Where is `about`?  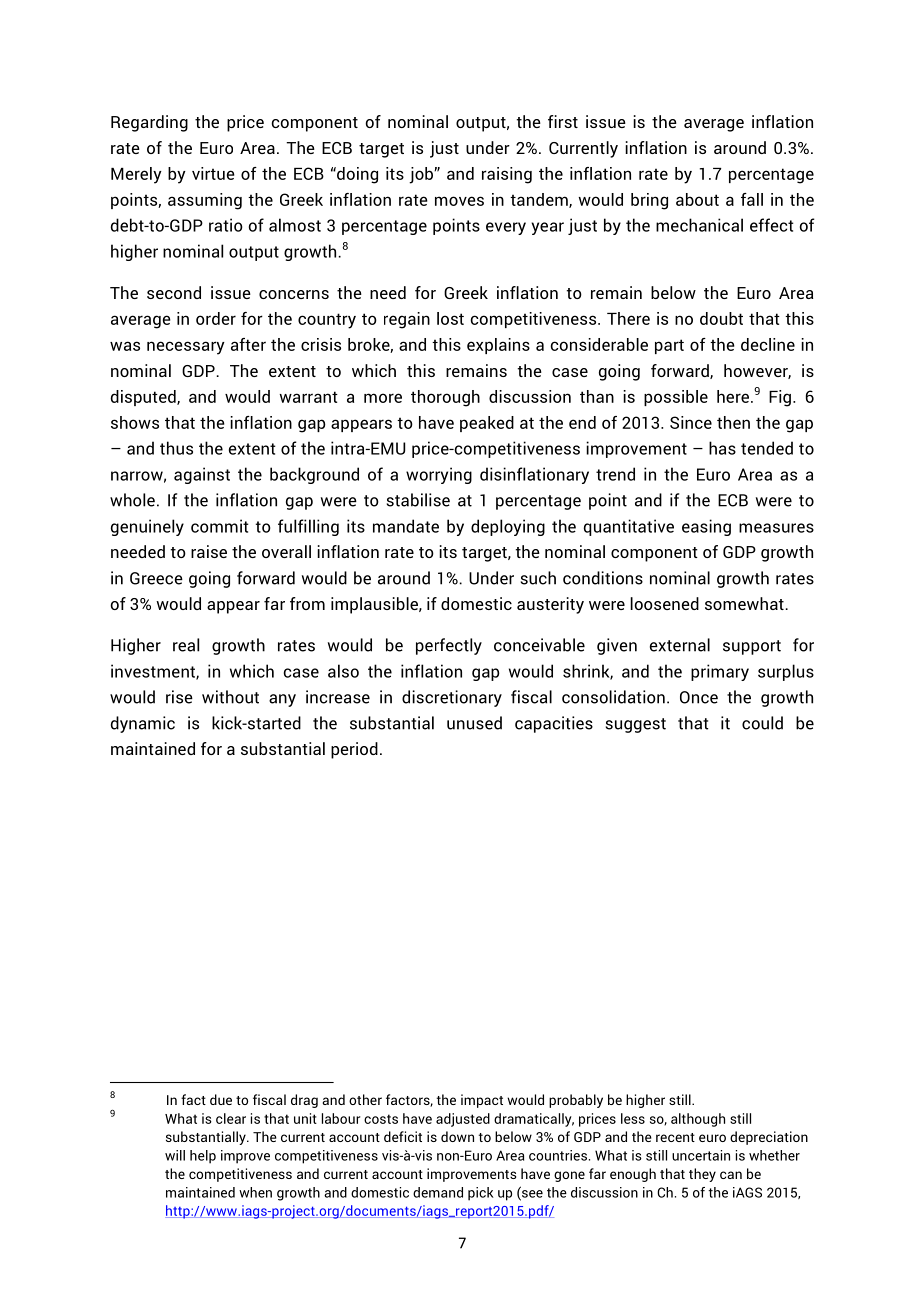
about is located at coordinates (697, 199).
